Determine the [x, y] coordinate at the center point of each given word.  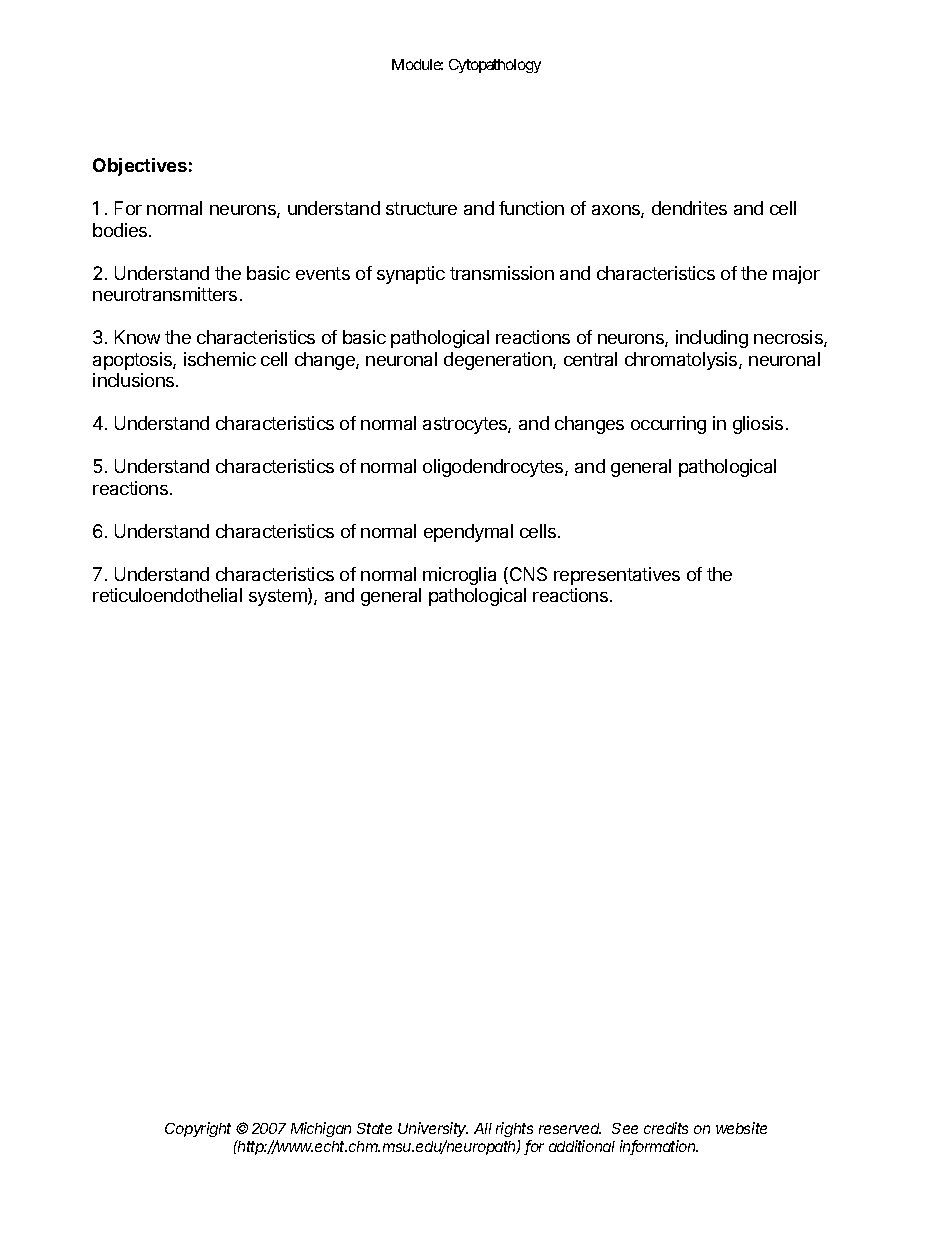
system [279, 597]
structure [421, 208]
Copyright [198, 1129]
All [483, 1128]
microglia [459, 576]
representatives [617, 576]
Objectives [140, 167]
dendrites [689, 208]
